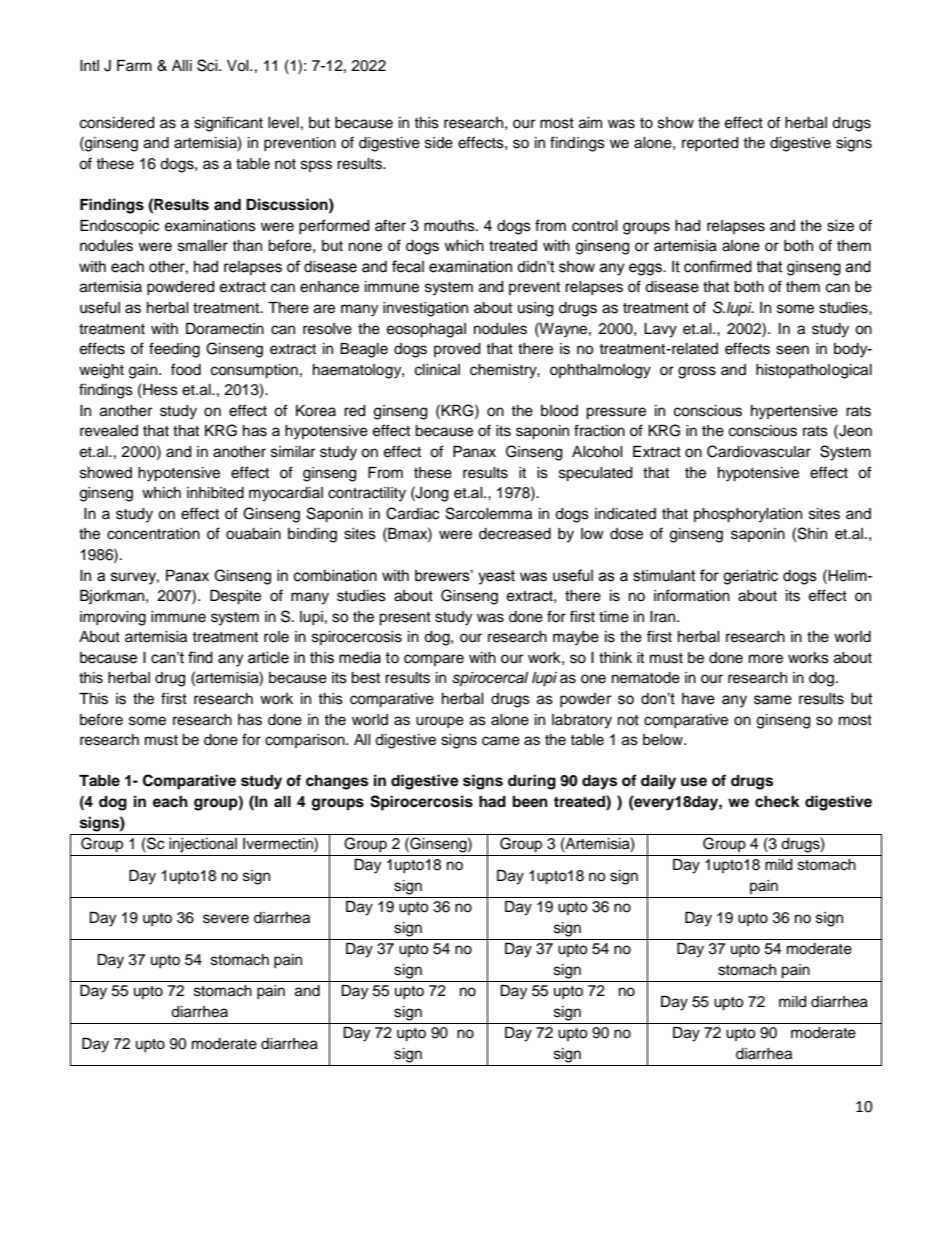 The width and height of the screenshot is (952, 1233). What do you see at coordinates (590, 123) in the screenshot?
I see `aim` at bounding box center [590, 123].
